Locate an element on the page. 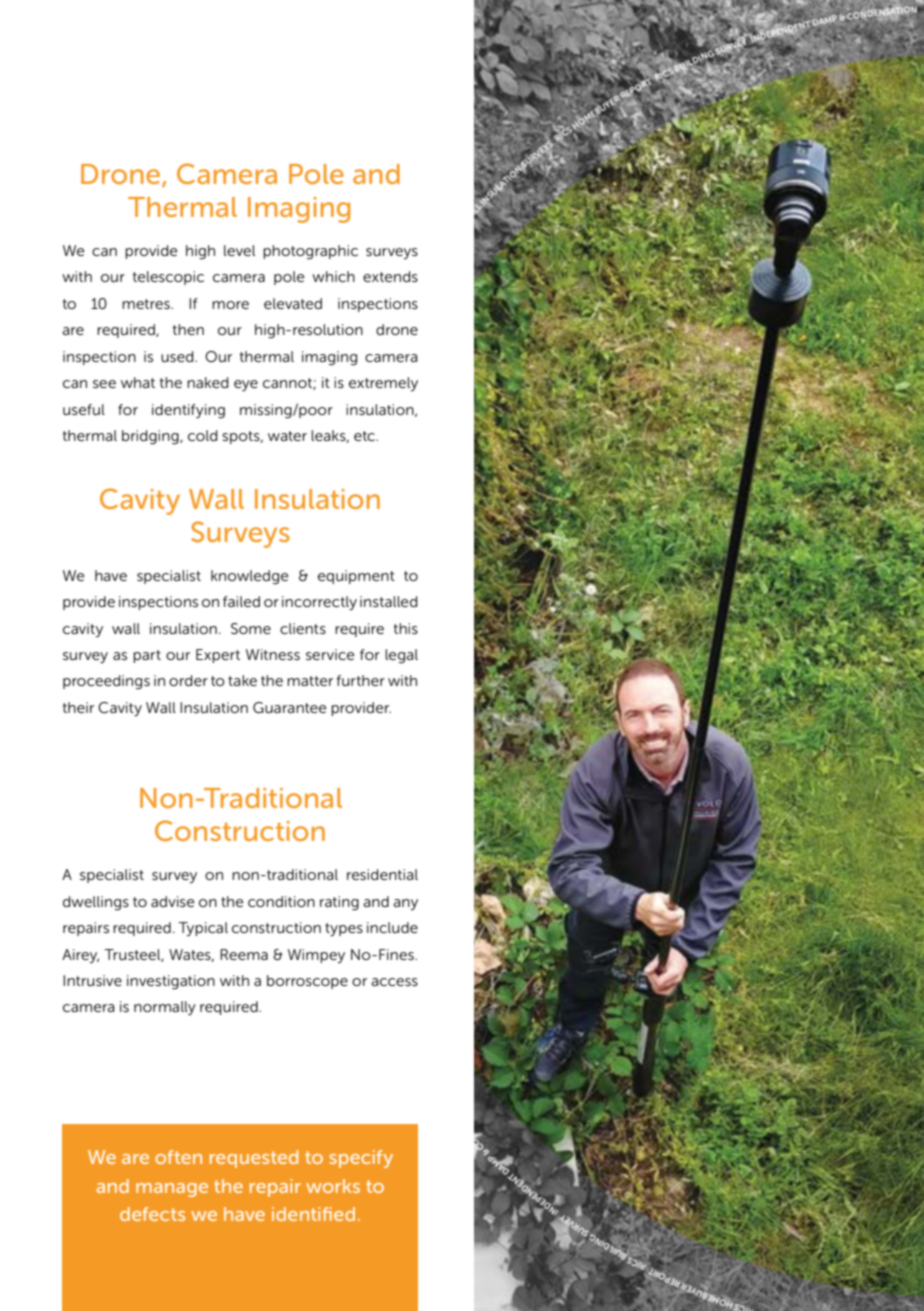 The image size is (924, 1311). manage is located at coordinates (172, 1190).
